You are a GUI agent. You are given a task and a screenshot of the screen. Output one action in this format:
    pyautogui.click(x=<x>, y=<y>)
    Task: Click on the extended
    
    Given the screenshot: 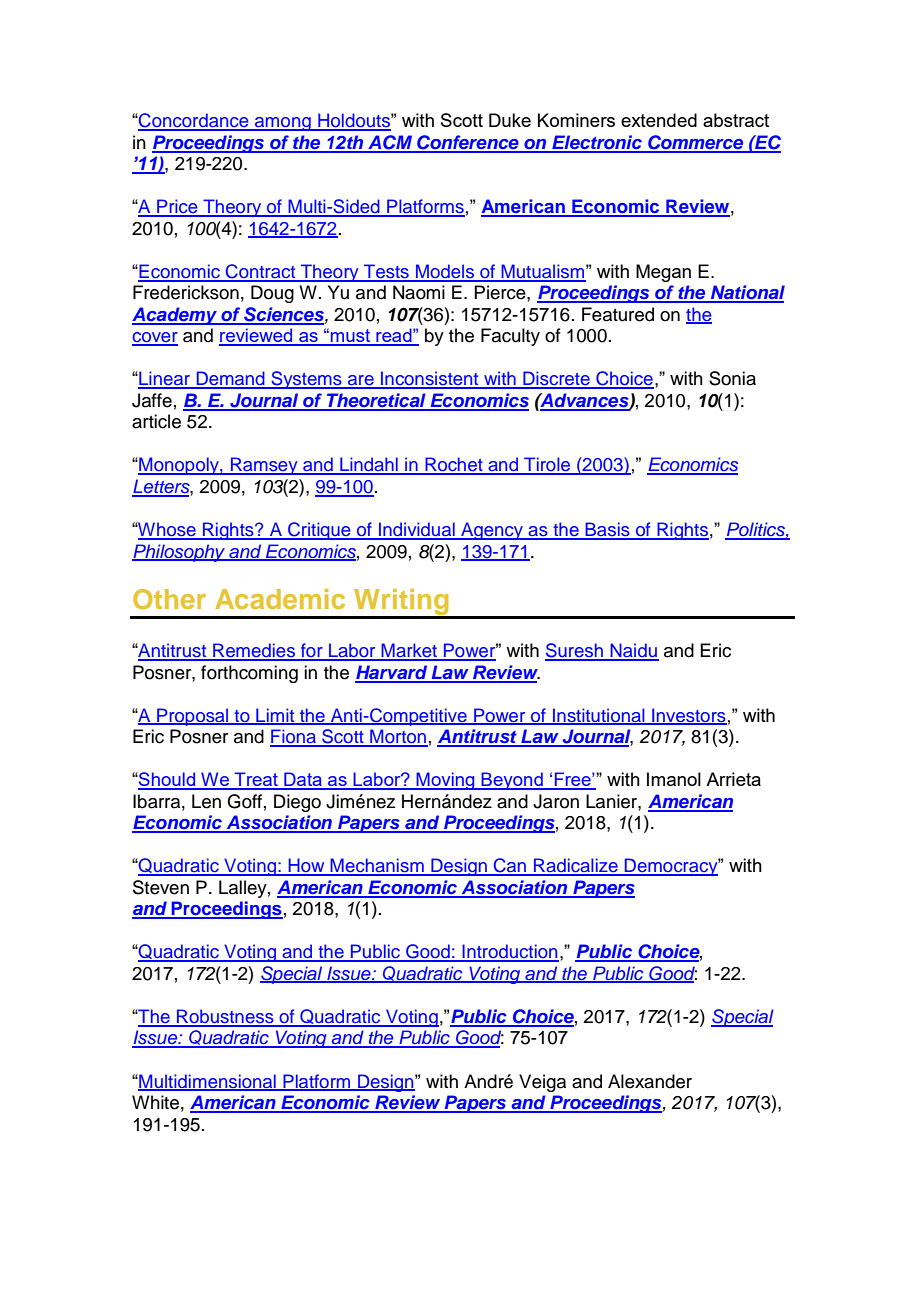 What is the action you would take?
    pyautogui.click(x=659, y=120)
